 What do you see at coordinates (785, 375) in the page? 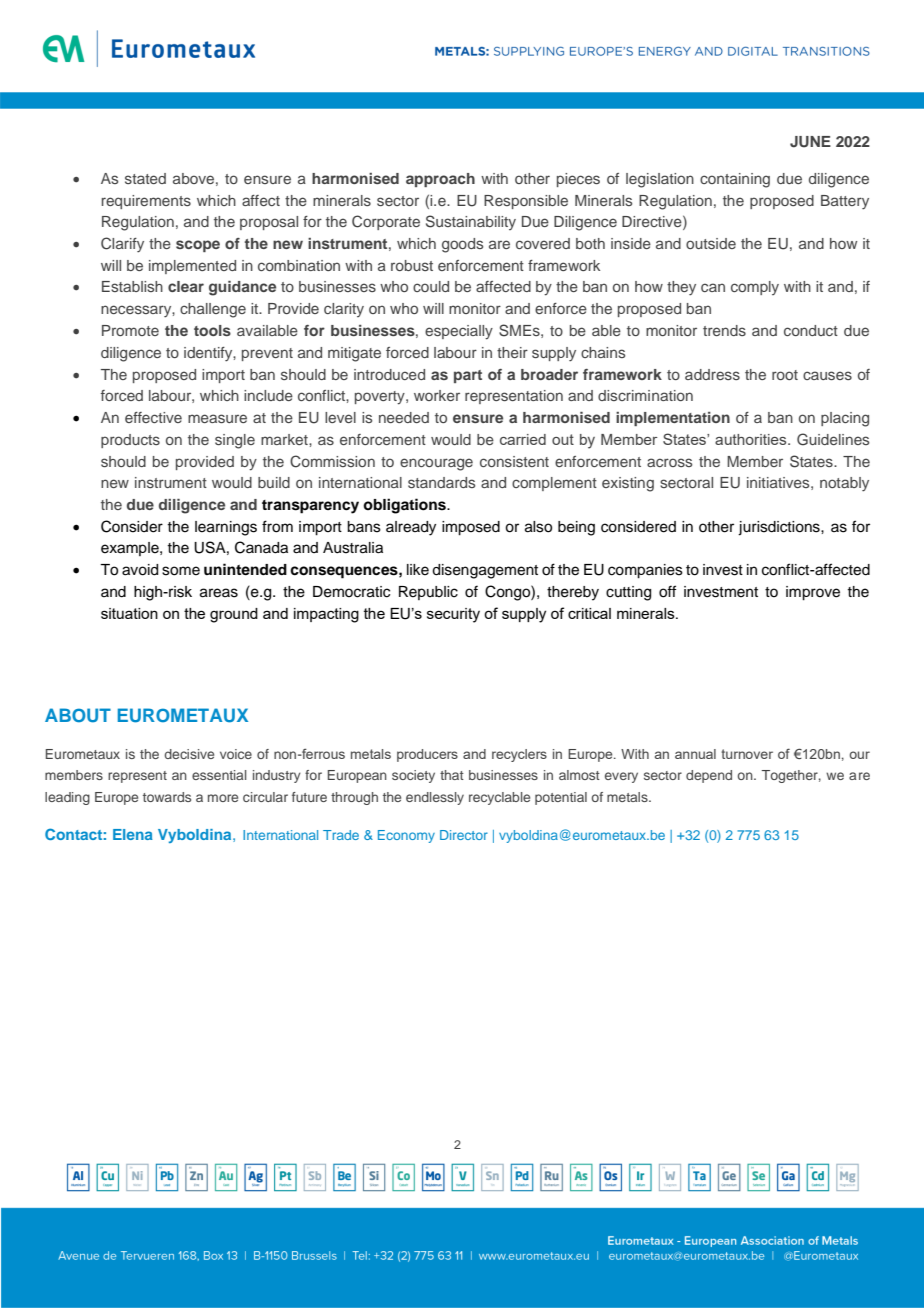
I see `root` at bounding box center [785, 375].
